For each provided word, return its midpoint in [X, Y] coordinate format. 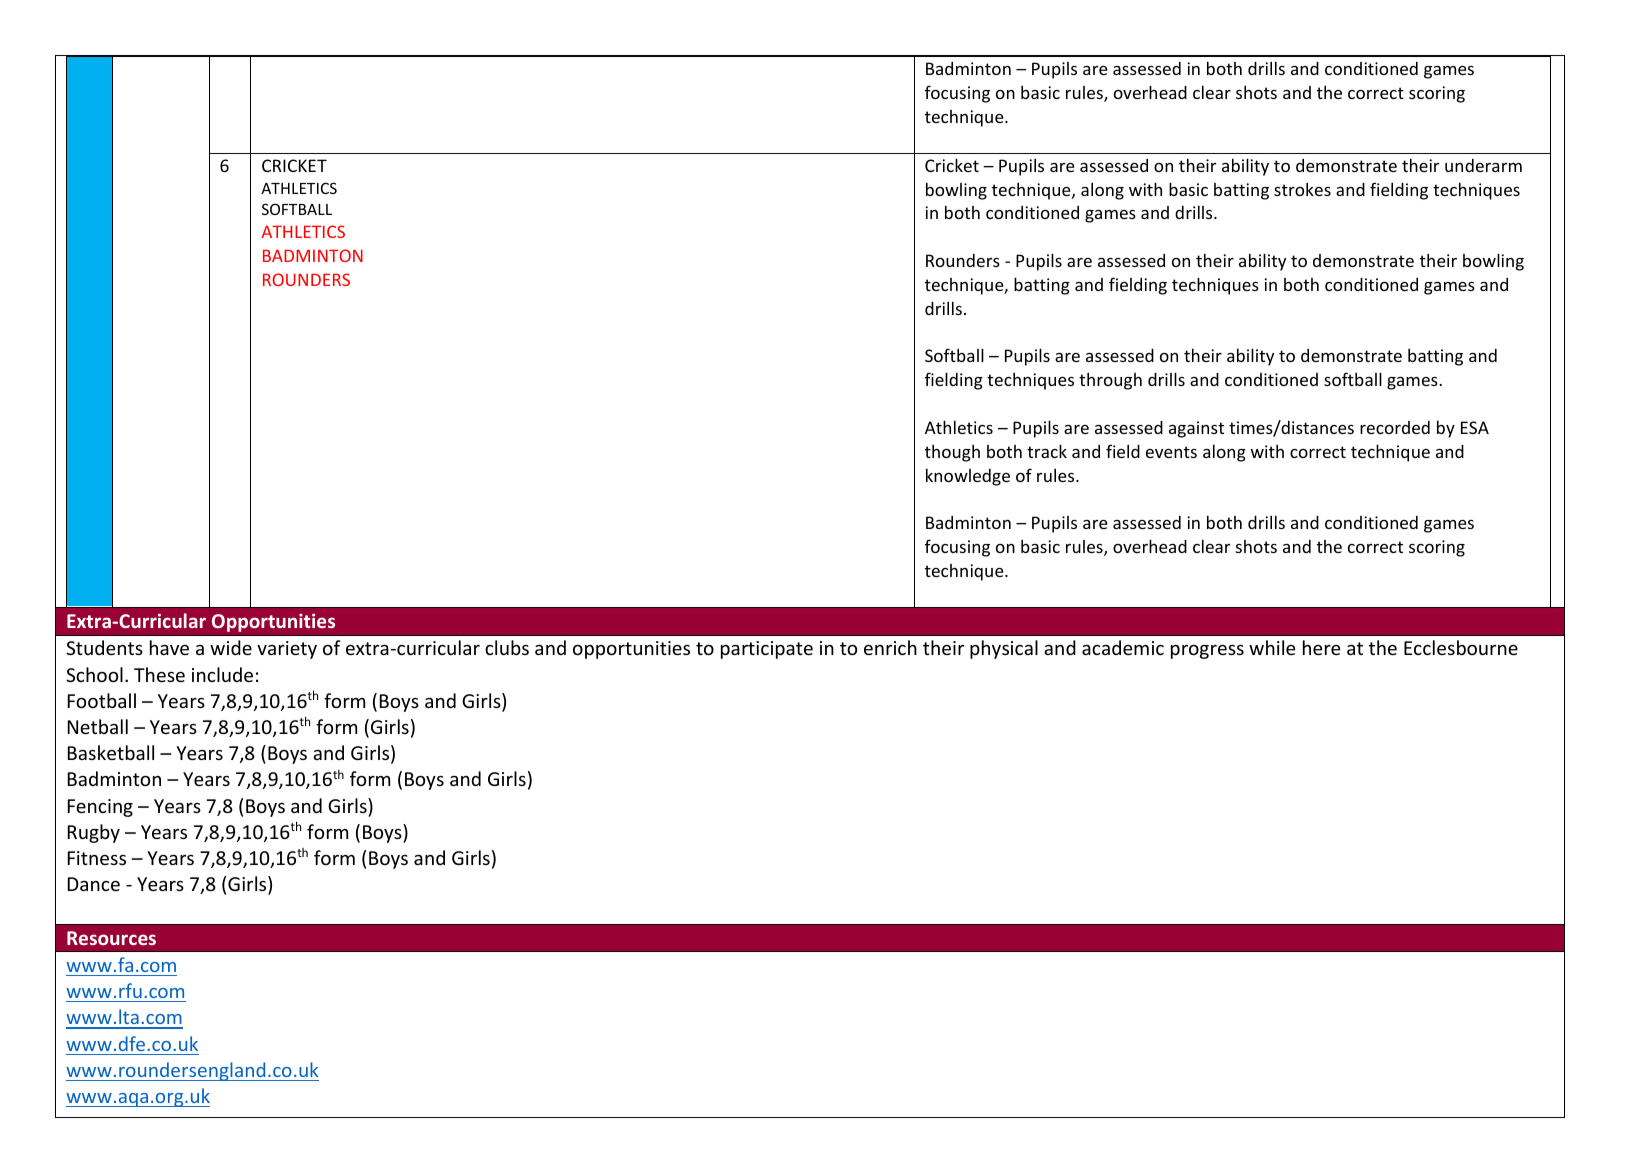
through [1110, 381]
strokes [1302, 189]
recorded [1395, 427]
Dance [94, 884]
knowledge [968, 477]
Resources [111, 938]
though [952, 453]
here [1321, 647]
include [222, 674]
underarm [1483, 165]
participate [767, 650]
